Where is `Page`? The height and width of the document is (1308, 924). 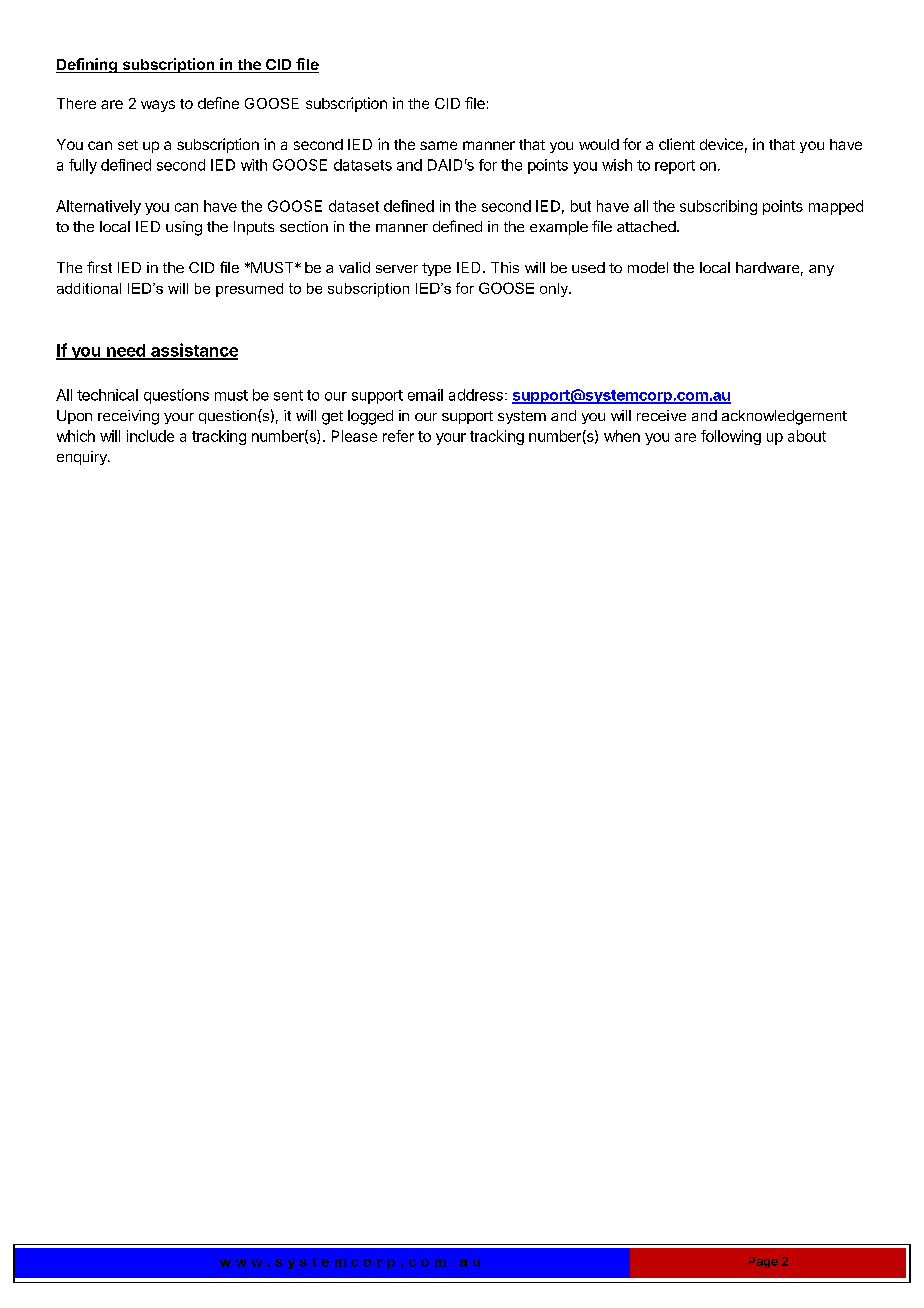 Page is located at coordinates (763, 1262).
